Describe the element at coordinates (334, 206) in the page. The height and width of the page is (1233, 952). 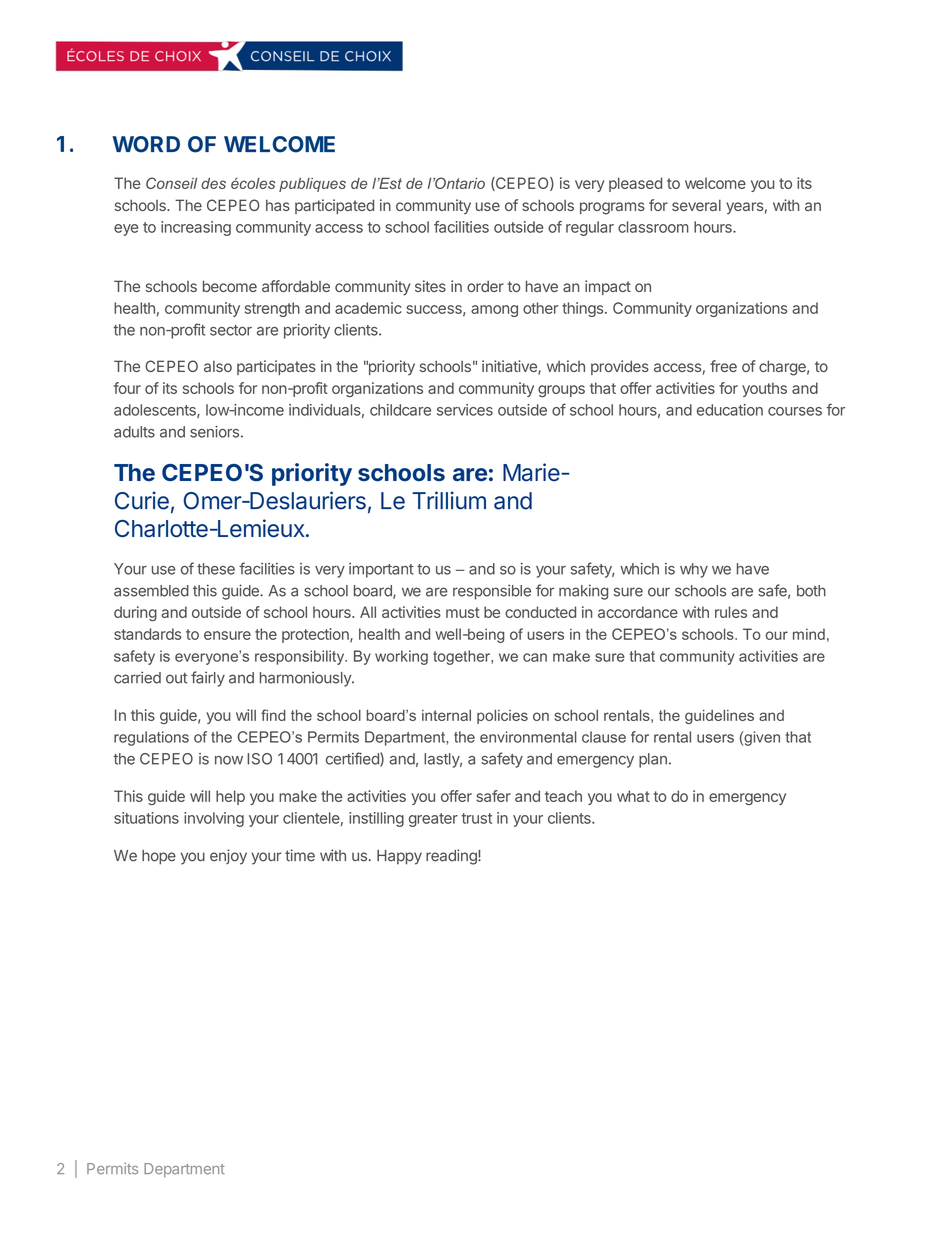
I see `participated` at that location.
